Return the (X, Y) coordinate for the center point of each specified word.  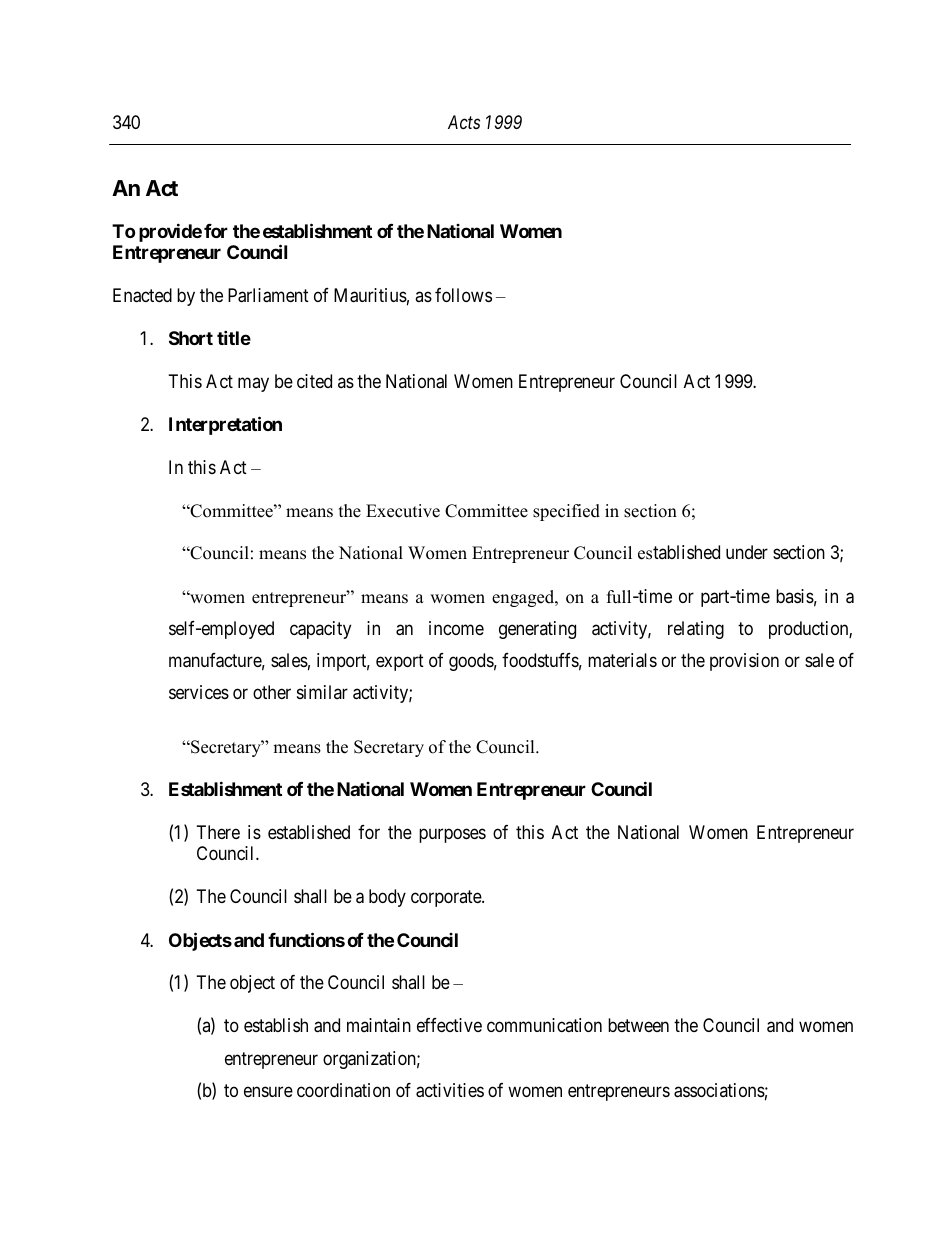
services (199, 692)
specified (566, 512)
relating (696, 630)
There (218, 832)
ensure (268, 1091)
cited (314, 381)
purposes (452, 835)
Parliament (268, 295)
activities (450, 1090)
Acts (464, 122)
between (638, 1025)
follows (463, 295)
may (253, 384)
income (456, 628)
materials (622, 660)
